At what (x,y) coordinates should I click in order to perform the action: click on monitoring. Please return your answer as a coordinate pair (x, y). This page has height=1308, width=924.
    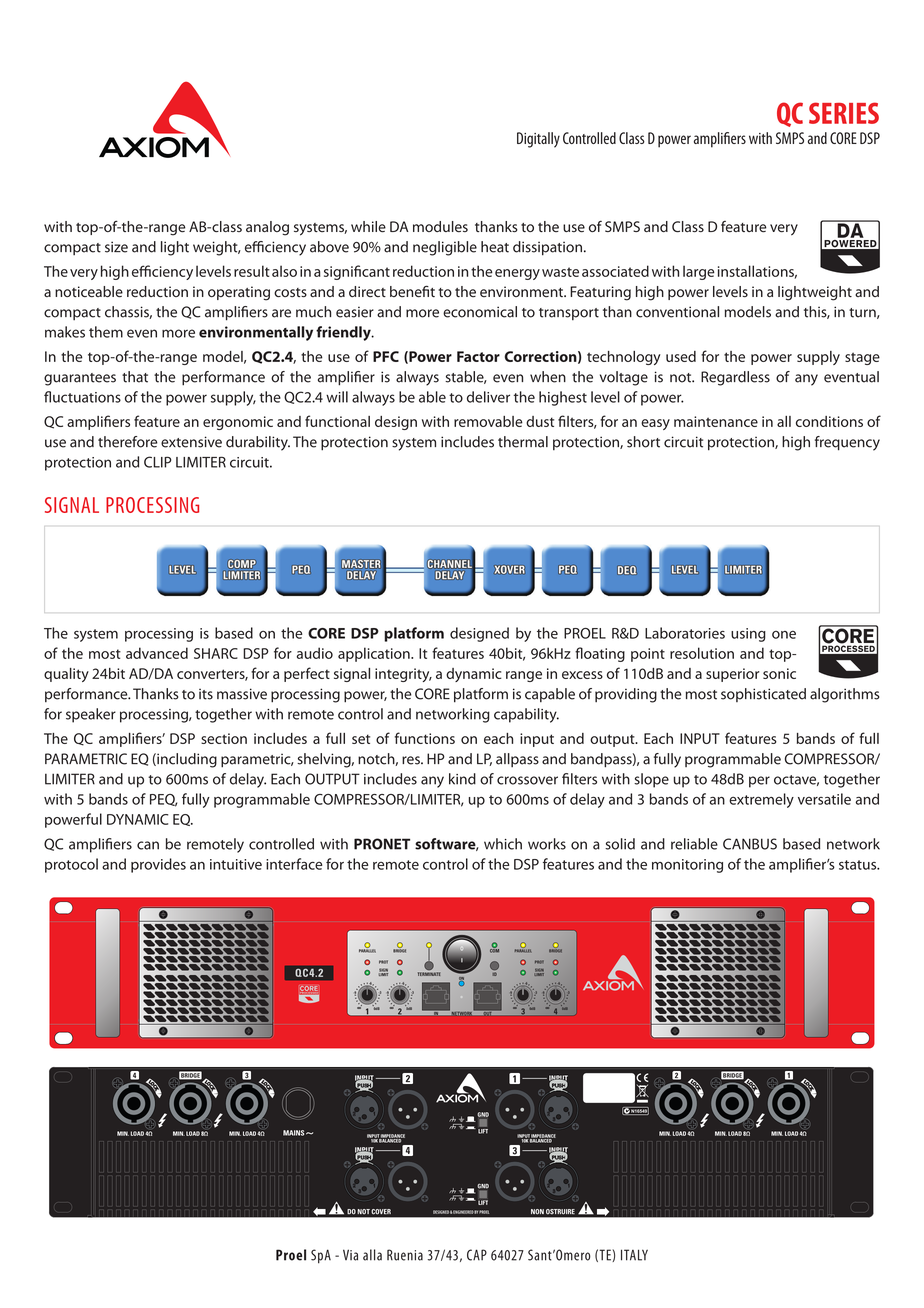
    Looking at the image, I should click on (687, 866).
